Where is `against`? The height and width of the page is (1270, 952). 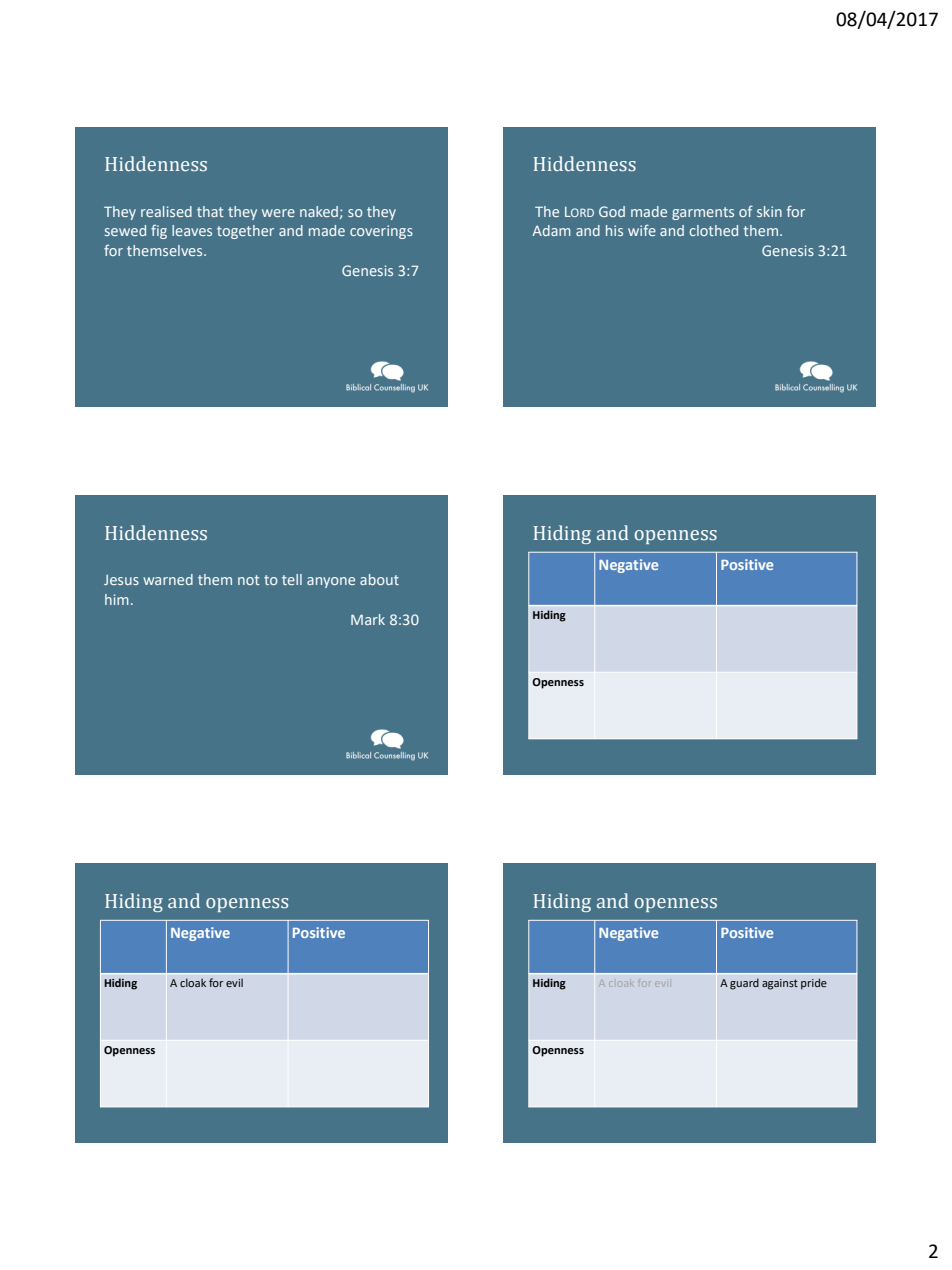 against is located at coordinates (780, 984).
